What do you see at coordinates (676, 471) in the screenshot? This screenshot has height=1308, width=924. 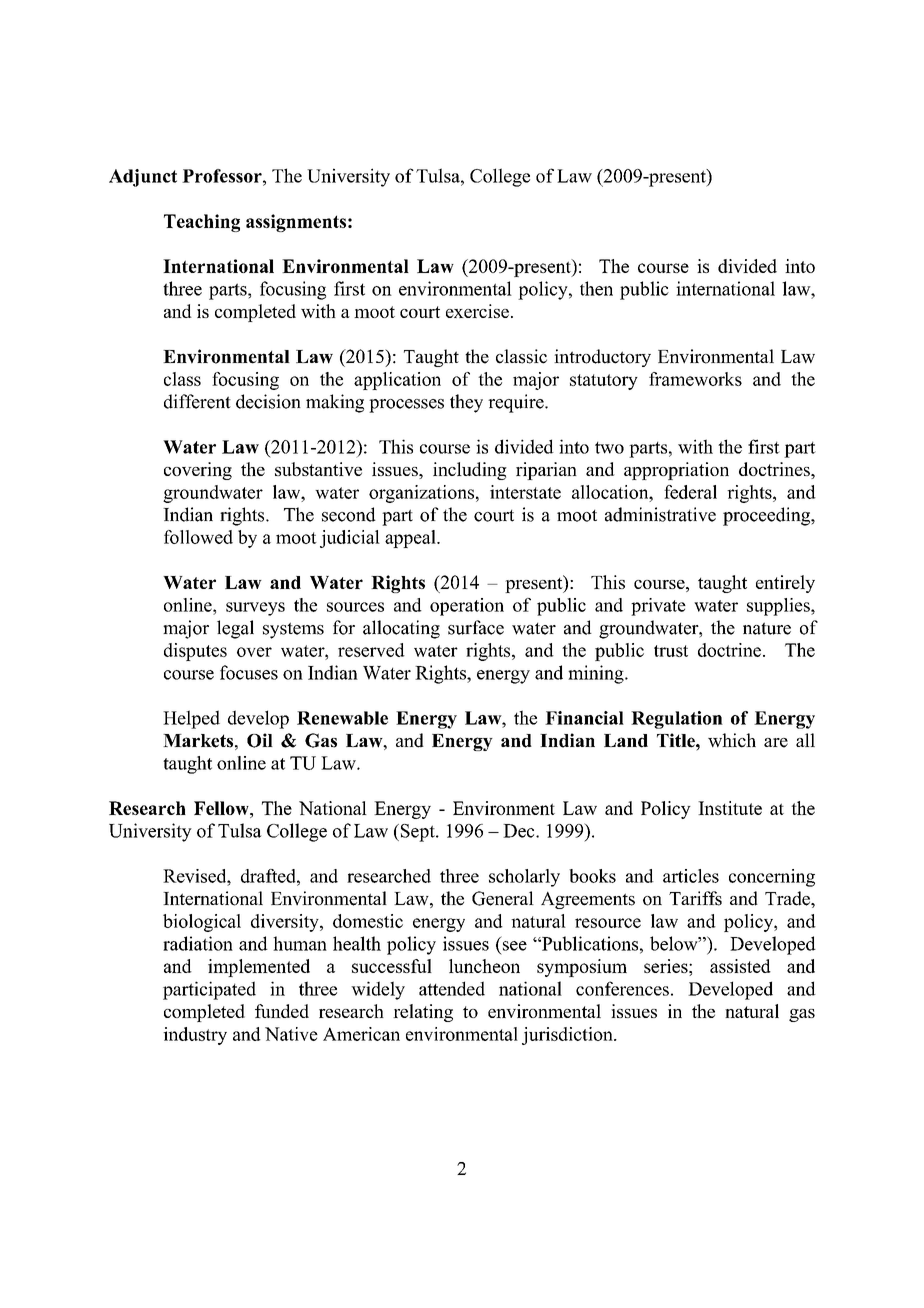 I see `appropriation` at bounding box center [676, 471].
